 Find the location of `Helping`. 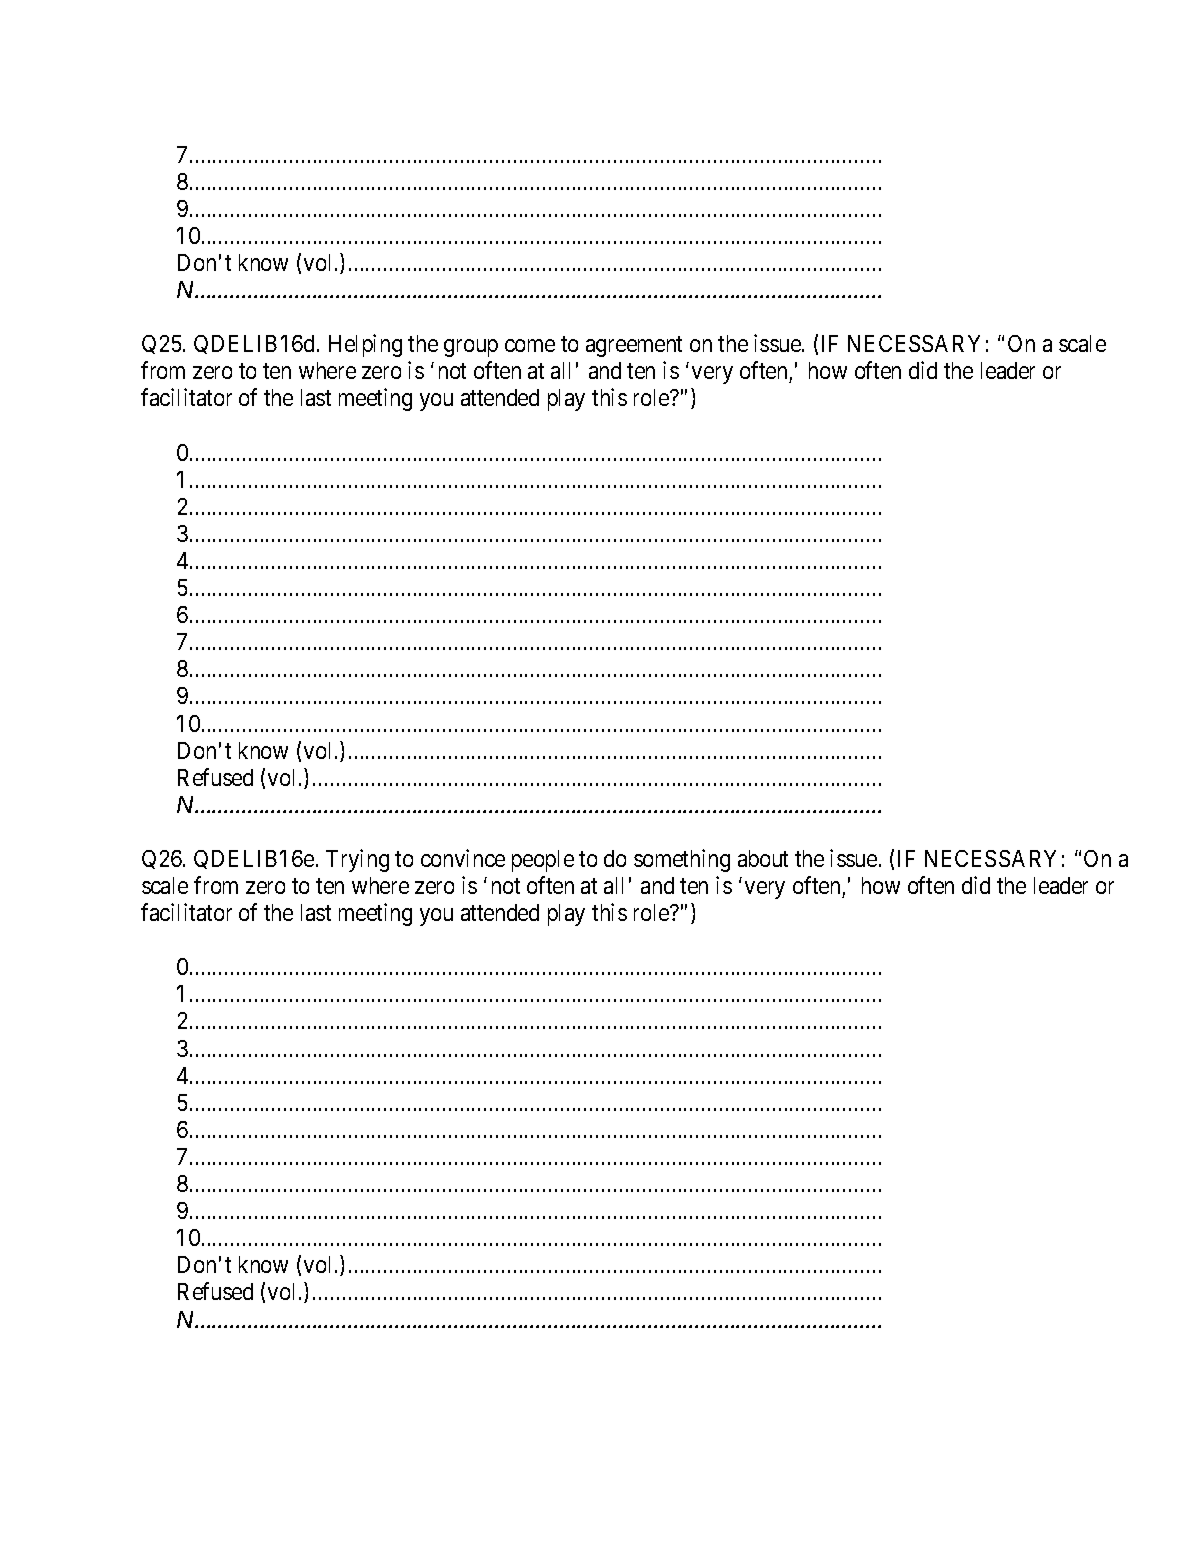

Helping is located at coordinates (365, 345).
